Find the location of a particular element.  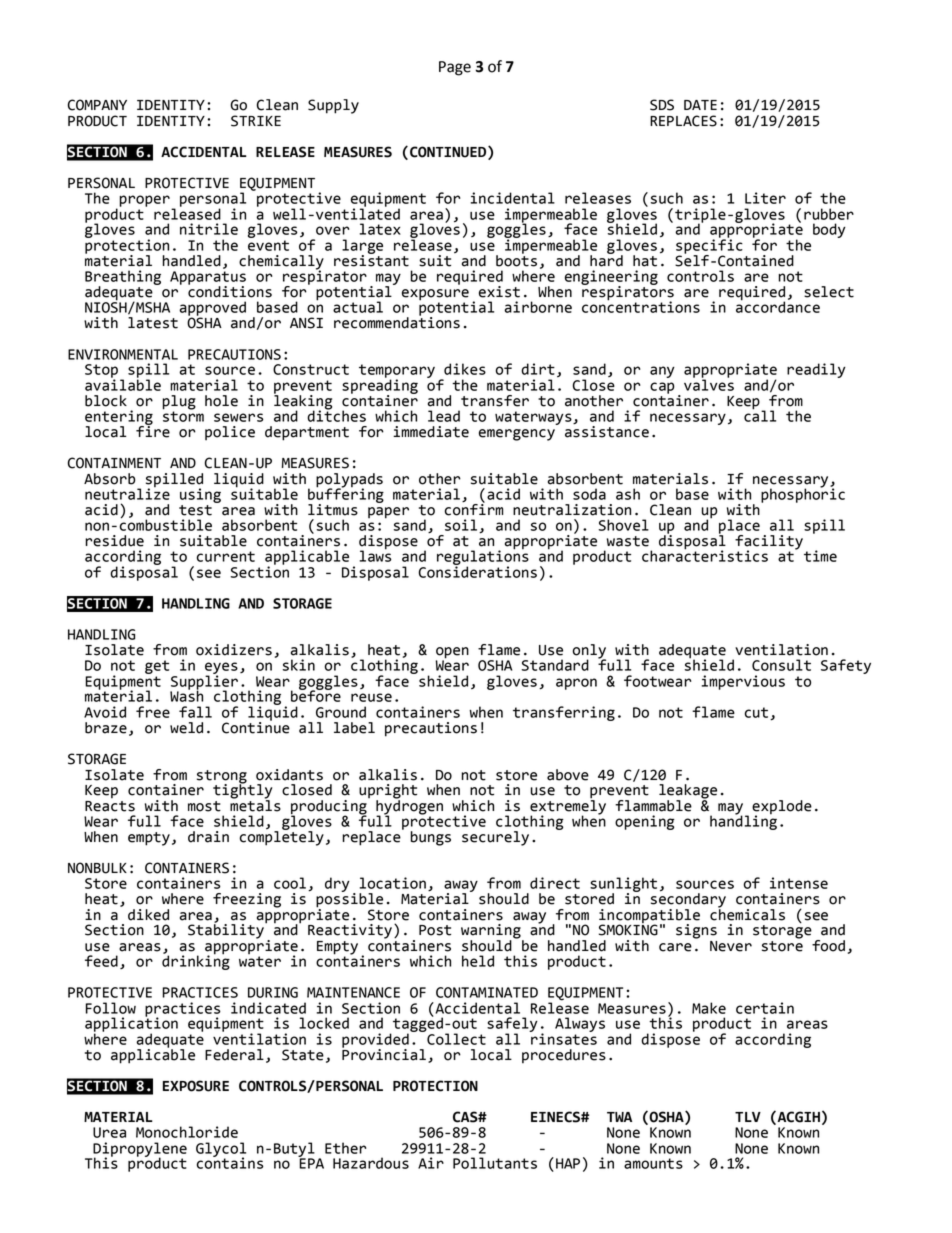

STRIKE is located at coordinates (256, 121).
